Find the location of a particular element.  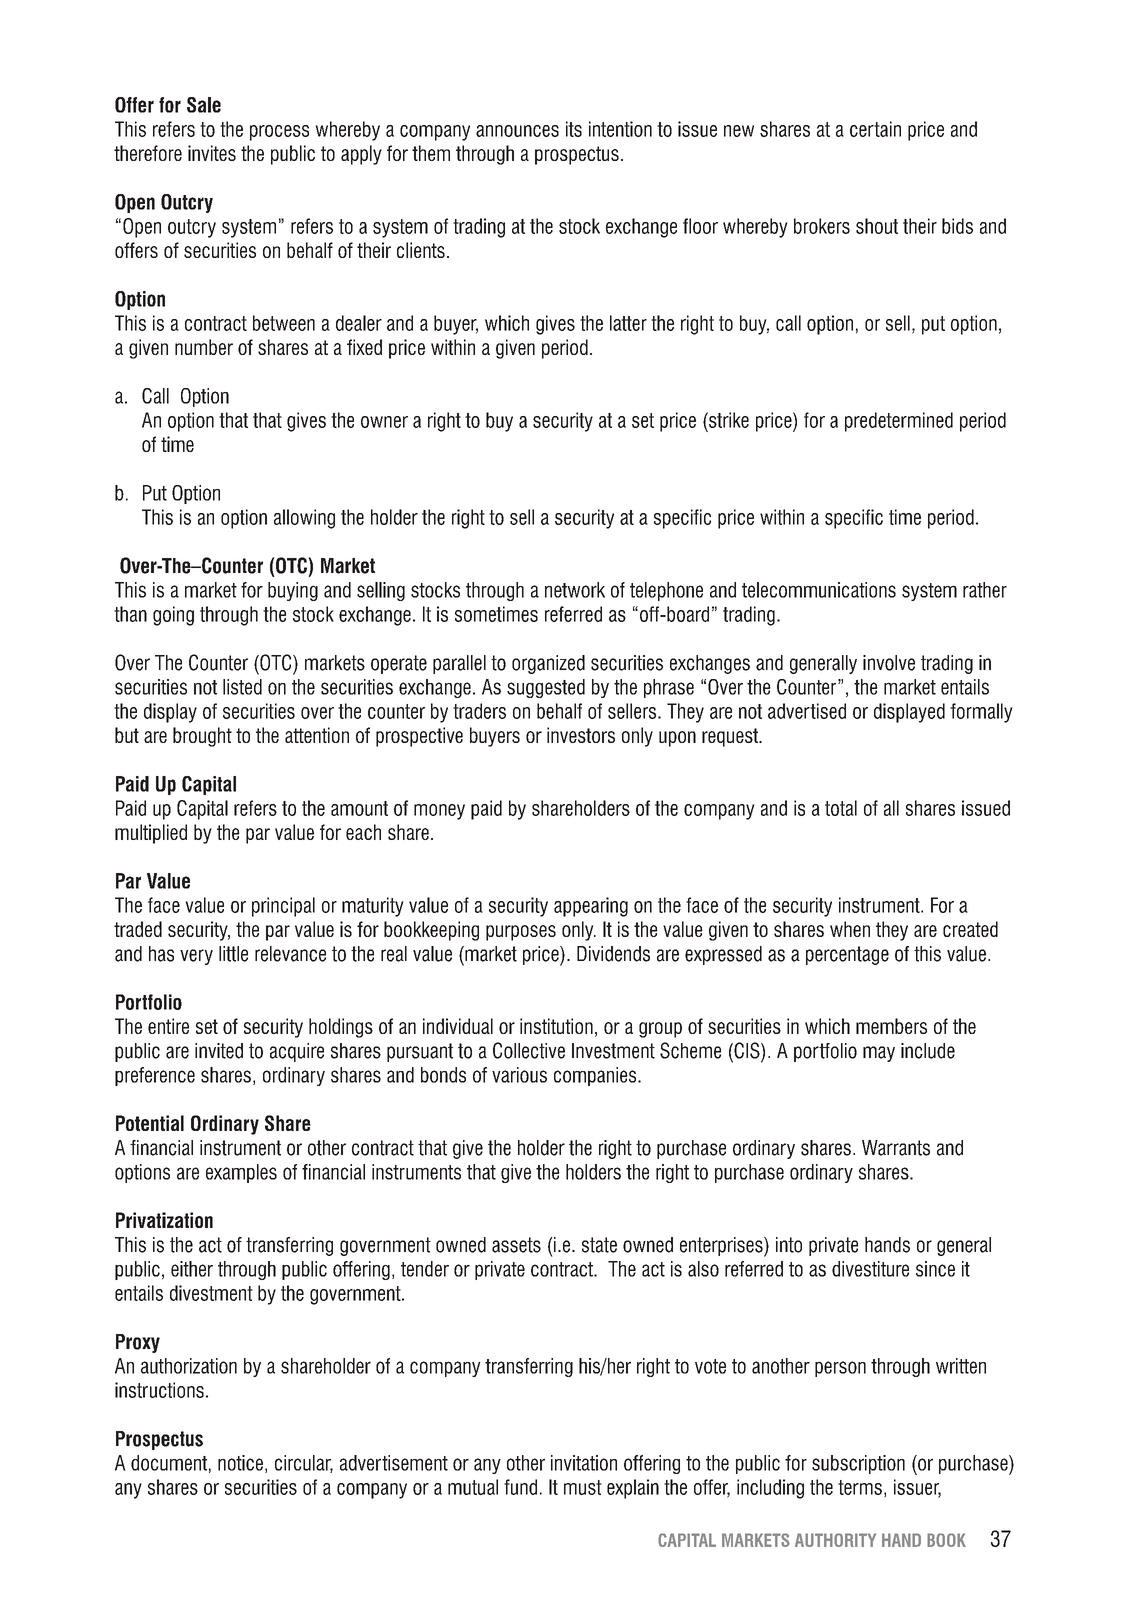

may is located at coordinates (879, 1054).
